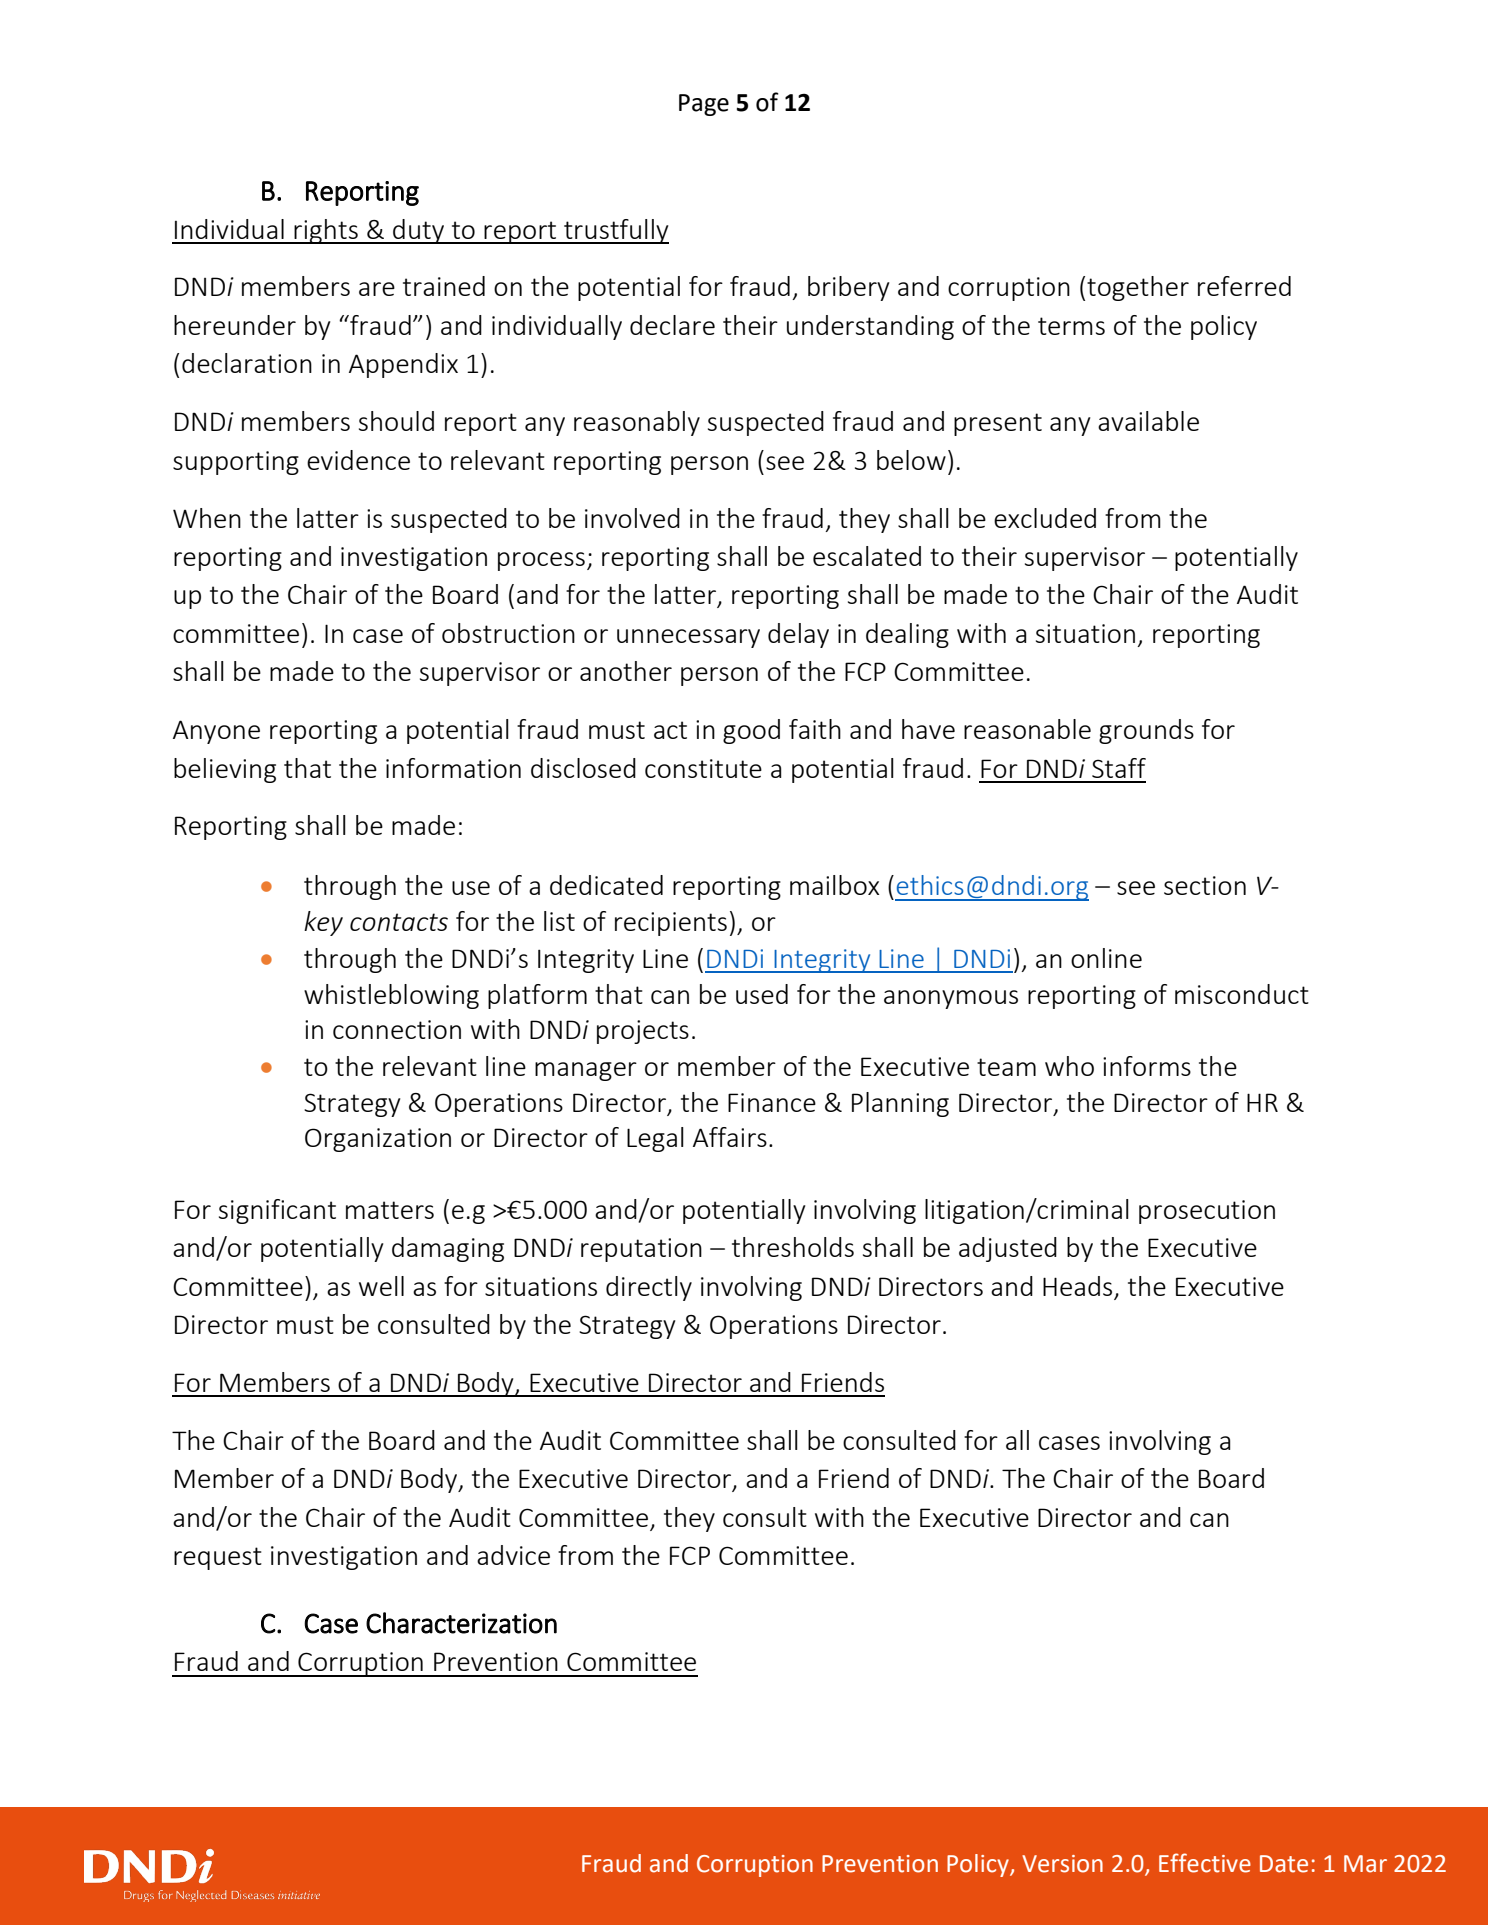  I want to click on Characterization, so click(461, 1623).
